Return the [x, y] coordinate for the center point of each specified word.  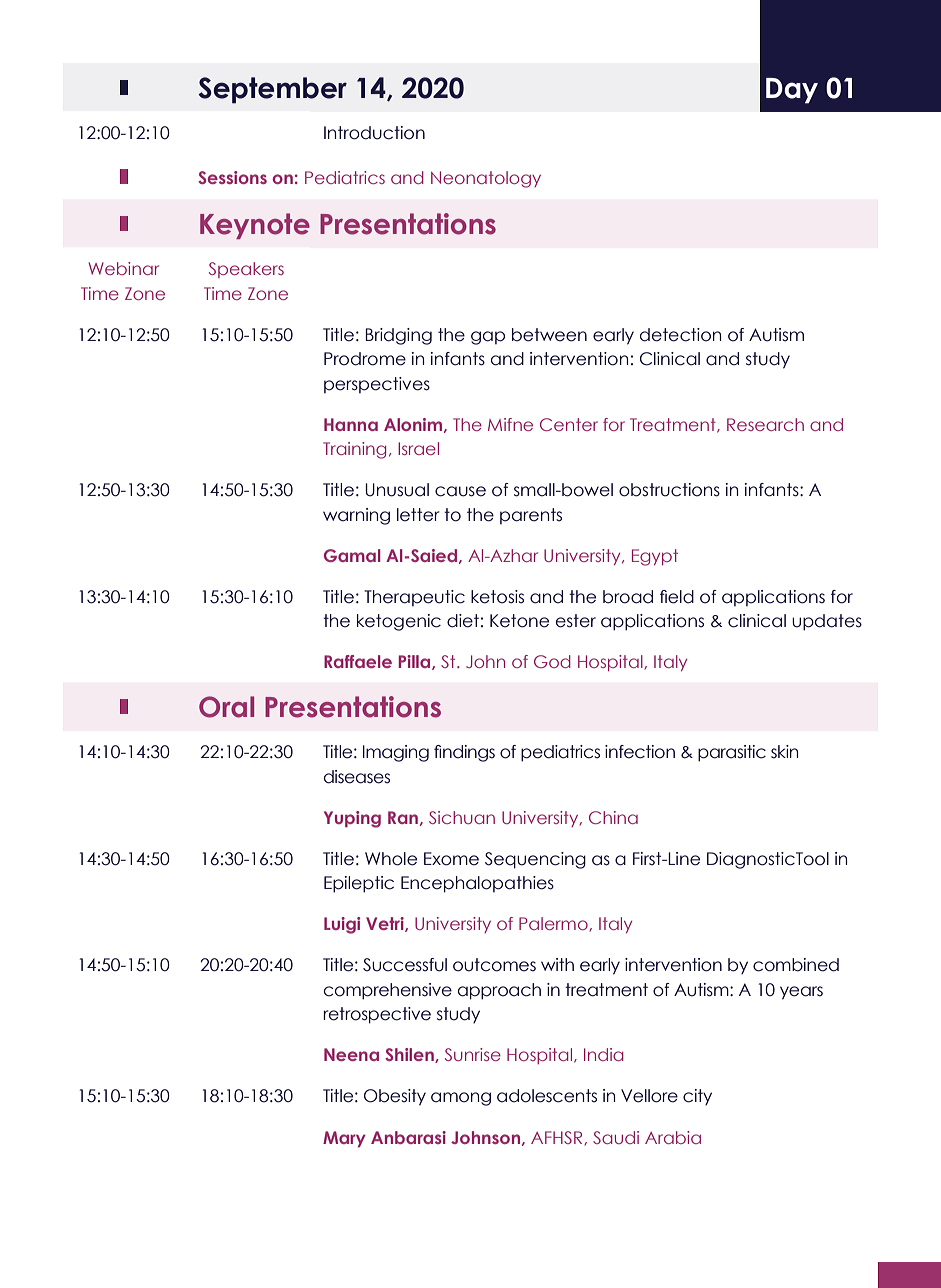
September [272, 90]
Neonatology [486, 179]
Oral [226, 707]
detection [680, 335]
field [677, 597]
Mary [344, 1139]
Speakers [246, 270]
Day [792, 91]
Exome [451, 859]
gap [488, 338]
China [613, 817]
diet [463, 621]
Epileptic [359, 884]
